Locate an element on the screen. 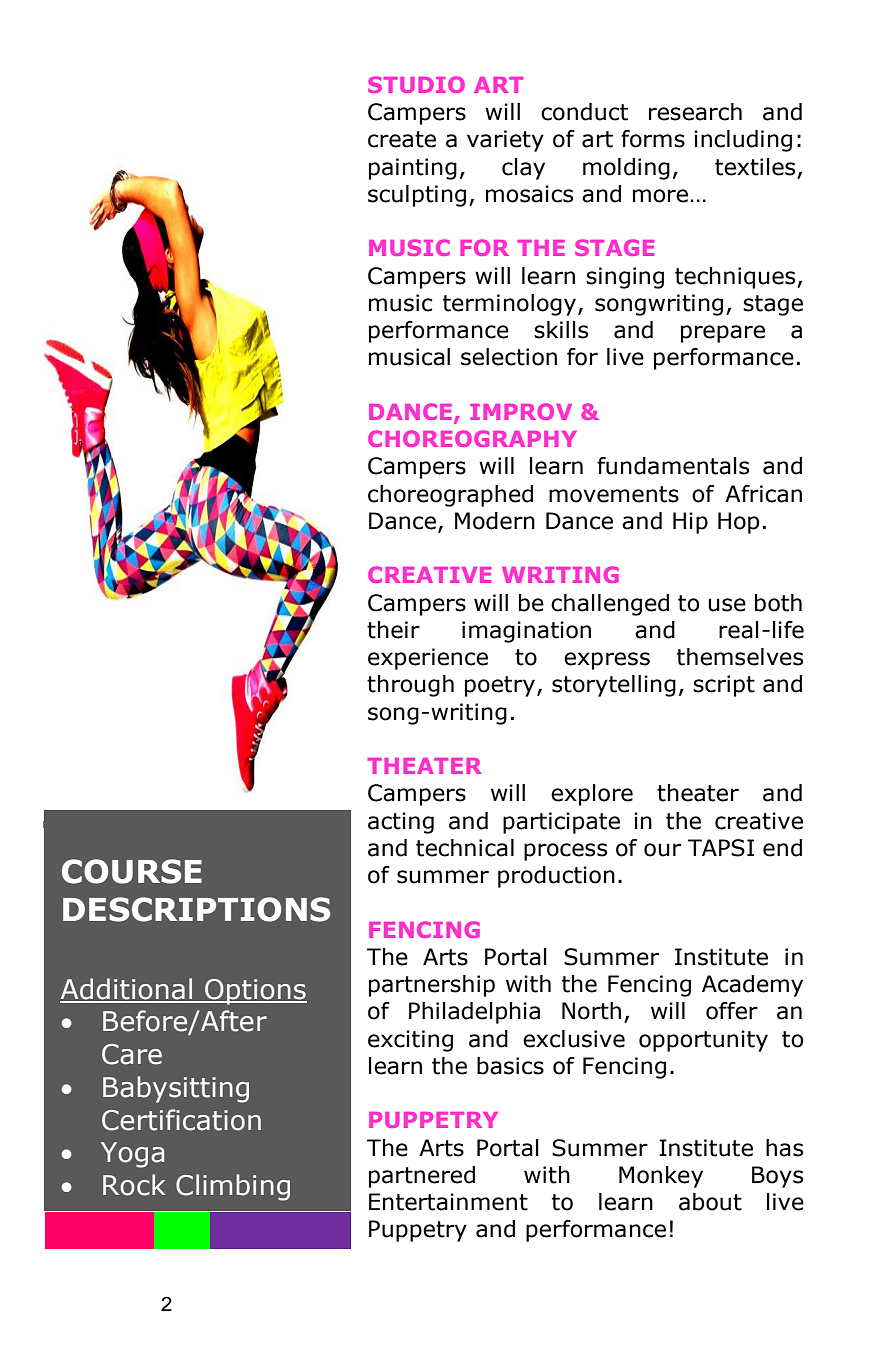 This screenshot has width=887, height=1372. technical is located at coordinates (465, 848).
